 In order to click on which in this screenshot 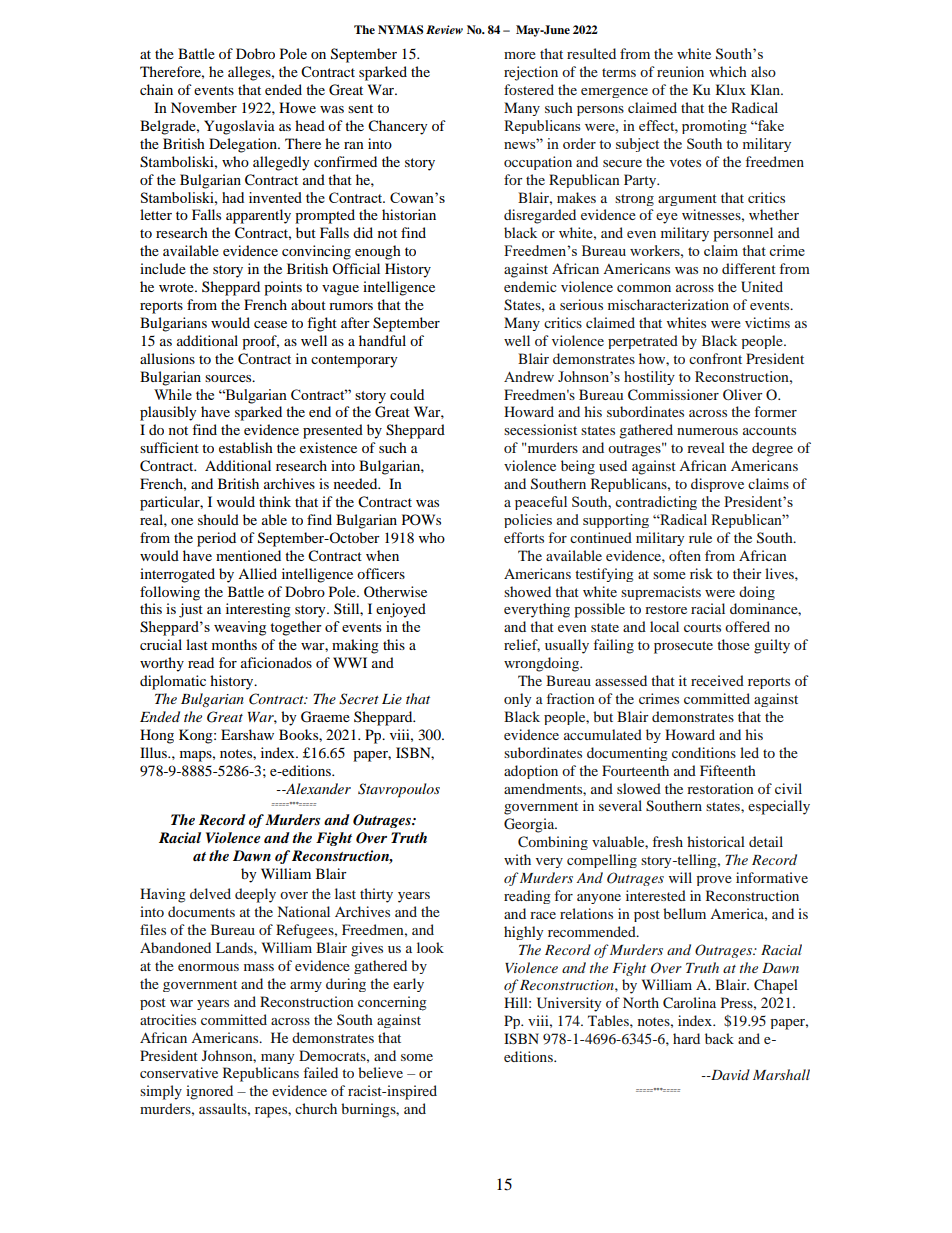, I will do `click(728, 71)`.
